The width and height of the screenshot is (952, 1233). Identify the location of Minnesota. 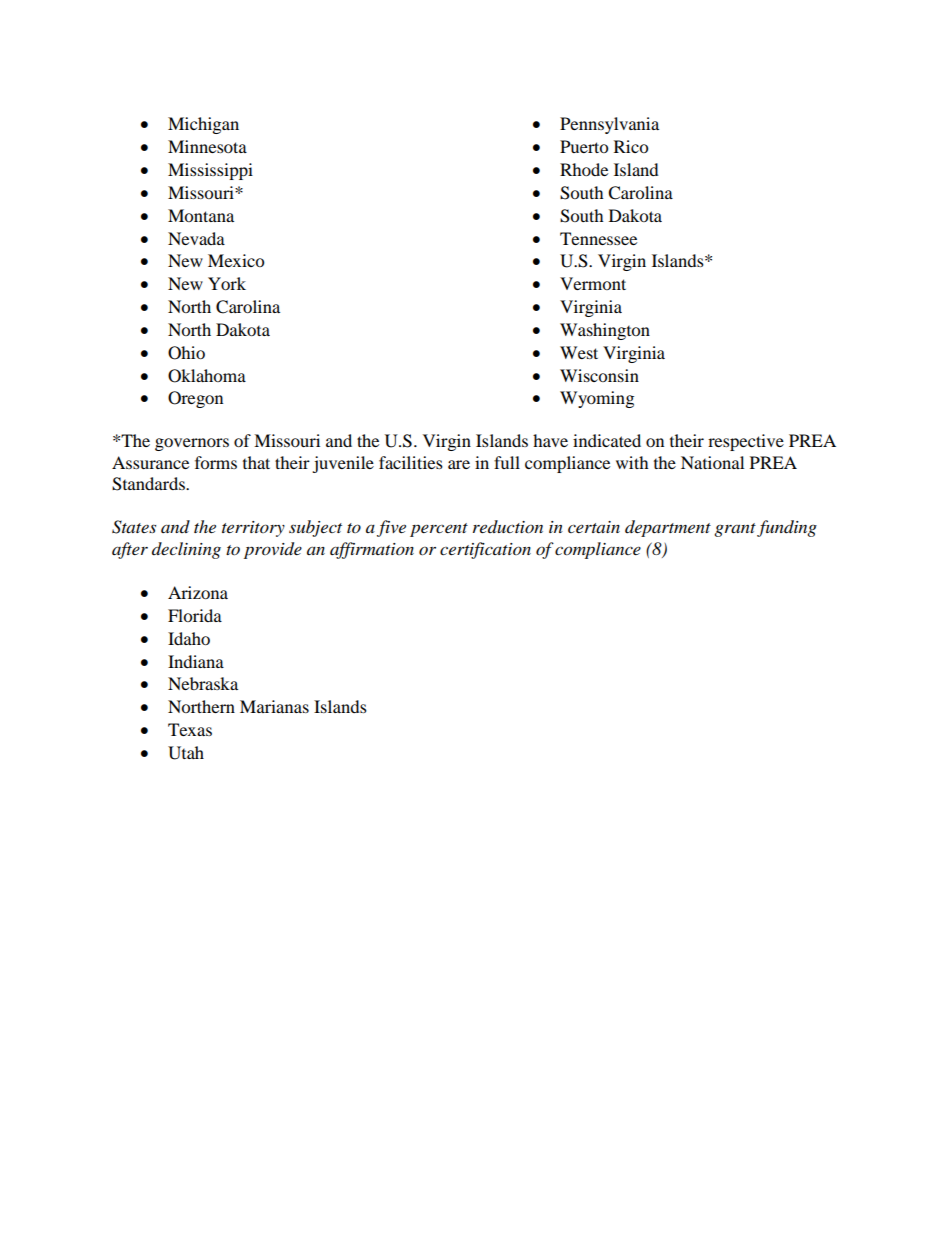
(207, 146).
